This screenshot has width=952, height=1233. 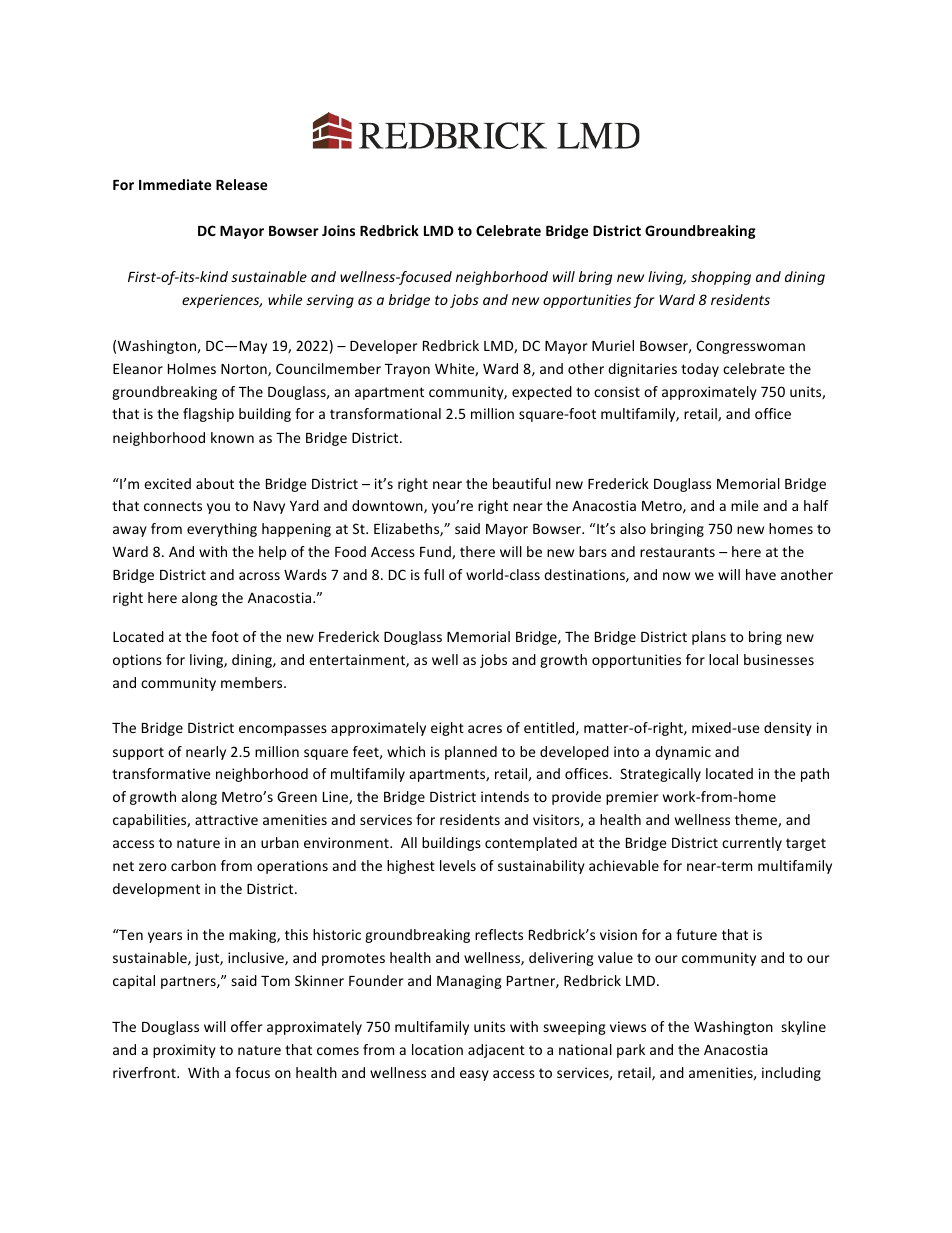 I want to click on Immediate, so click(x=175, y=184).
